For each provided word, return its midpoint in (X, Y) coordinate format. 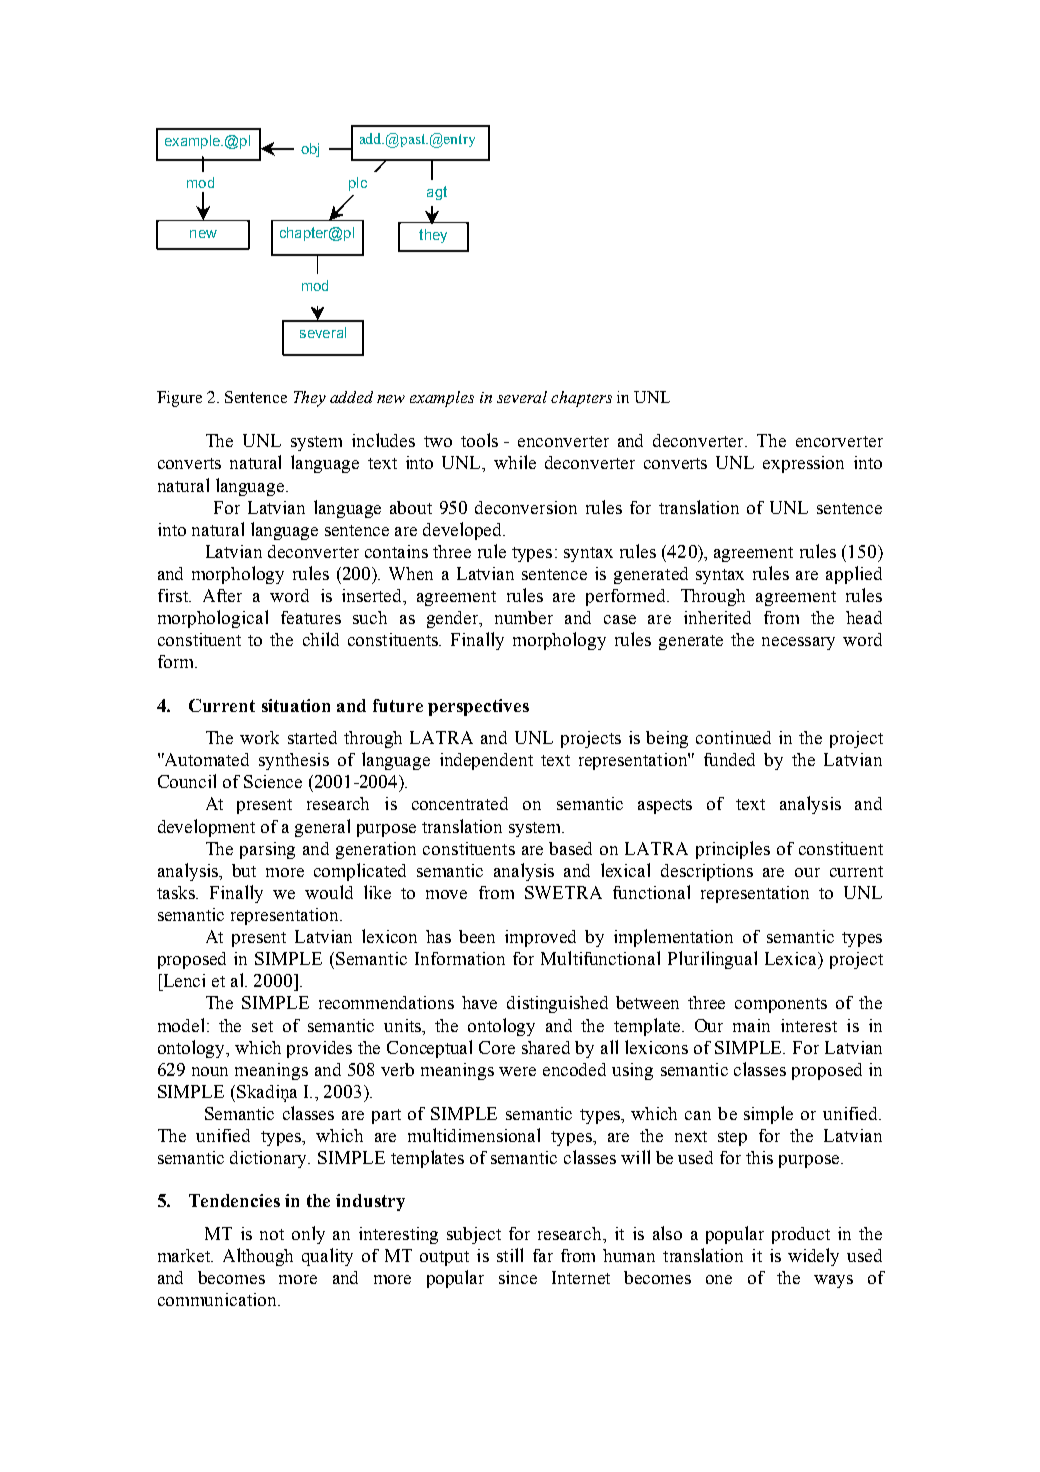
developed (464, 531)
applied (854, 575)
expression (803, 464)
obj (310, 150)
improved (540, 938)
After (222, 595)
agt (437, 193)
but (244, 870)
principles (733, 850)
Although (258, 1257)
